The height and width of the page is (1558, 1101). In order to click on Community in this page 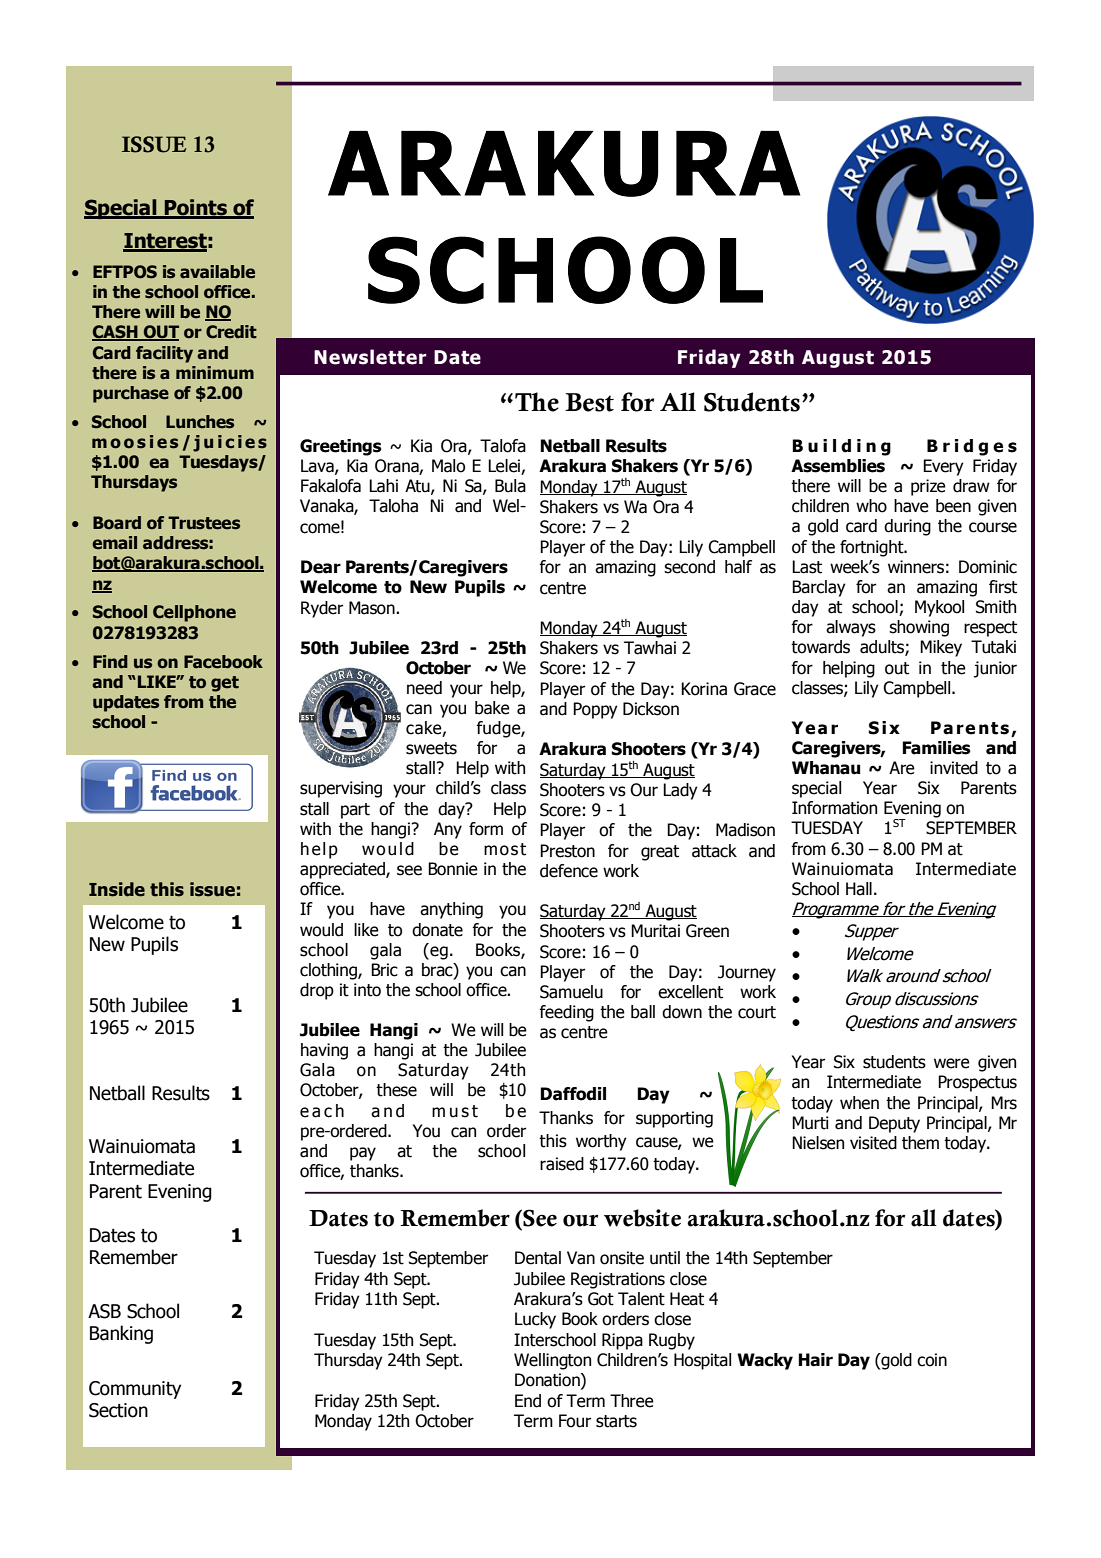, I will do `click(135, 1390)`.
